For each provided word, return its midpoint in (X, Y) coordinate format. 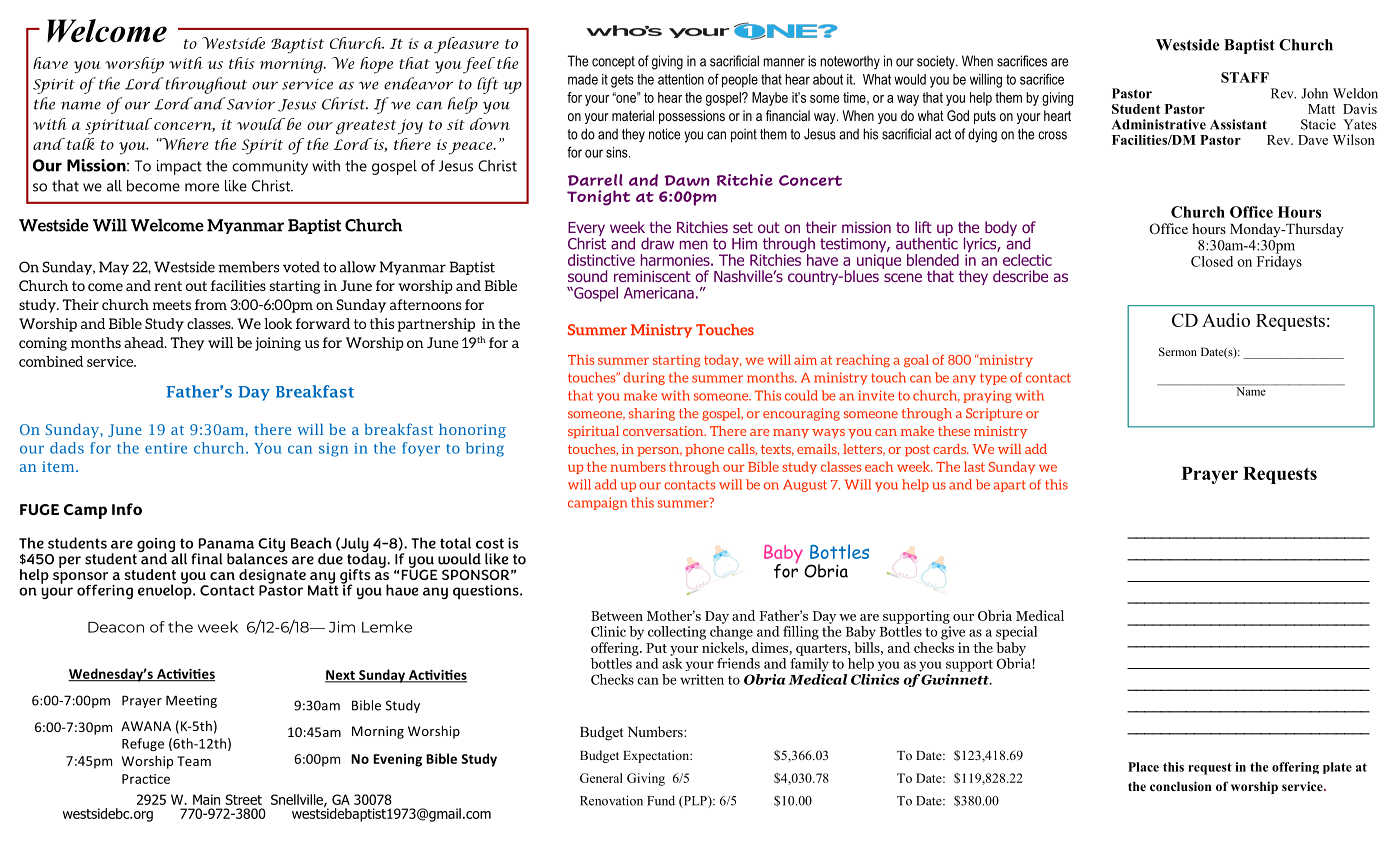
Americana (659, 293)
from (211, 304)
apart (1009, 486)
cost (490, 543)
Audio (1226, 320)
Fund (661, 800)
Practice (146, 779)
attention (681, 79)
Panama (226, 543)
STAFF (1245, 77)
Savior (249, 103)
